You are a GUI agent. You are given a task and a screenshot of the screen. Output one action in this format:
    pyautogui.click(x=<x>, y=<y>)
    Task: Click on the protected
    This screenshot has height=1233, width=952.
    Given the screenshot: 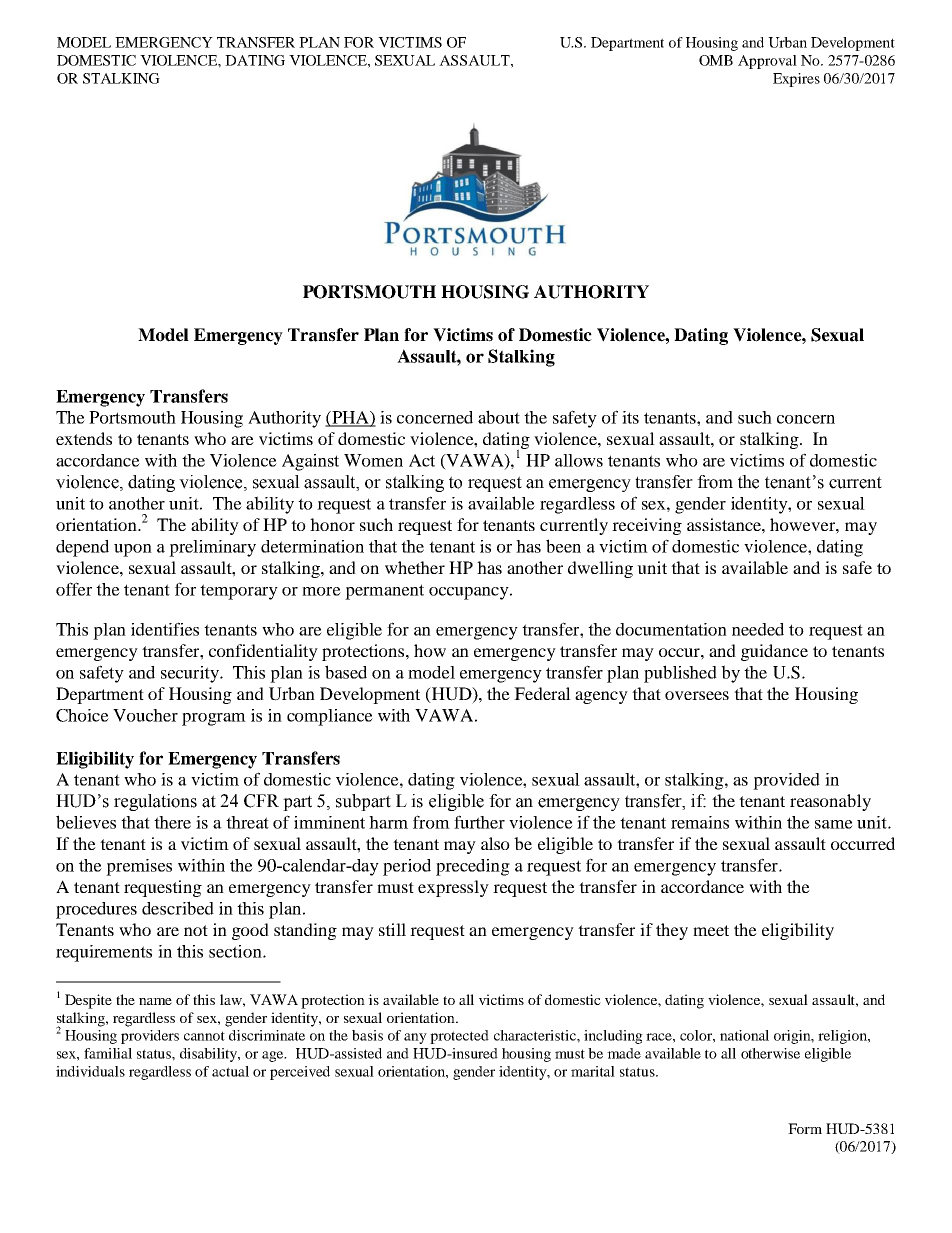 What is the action you would take?
    pyautogui.click(x=459, y=1037)
